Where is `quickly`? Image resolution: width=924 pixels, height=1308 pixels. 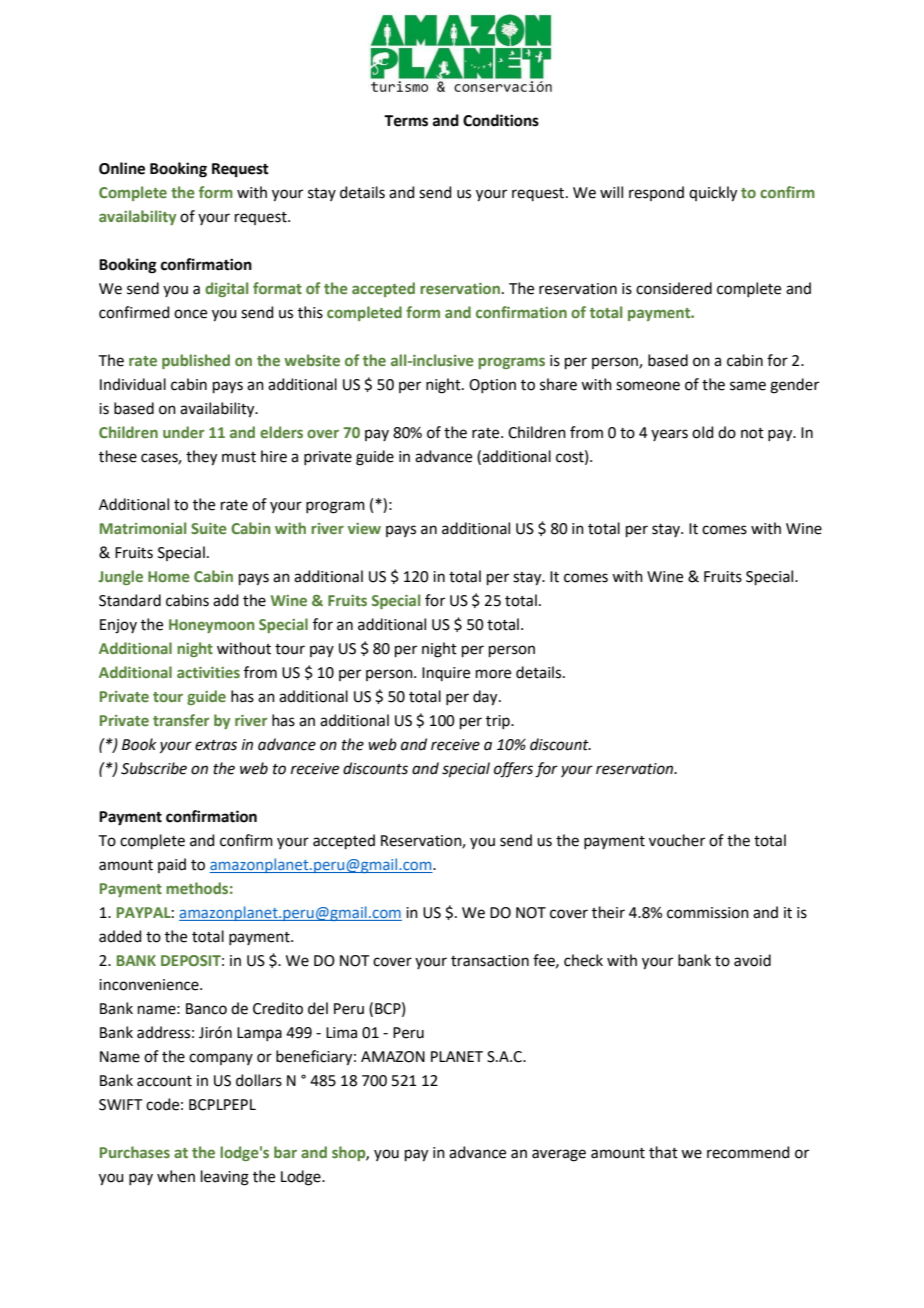
quickly is located at coordinates (713, 194).
